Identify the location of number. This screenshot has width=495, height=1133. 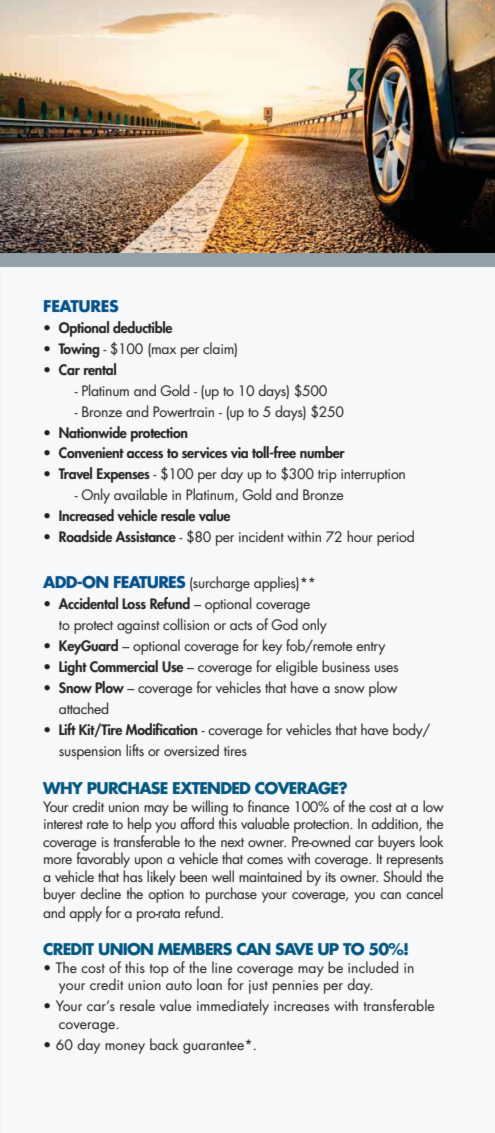
(322, 452).
